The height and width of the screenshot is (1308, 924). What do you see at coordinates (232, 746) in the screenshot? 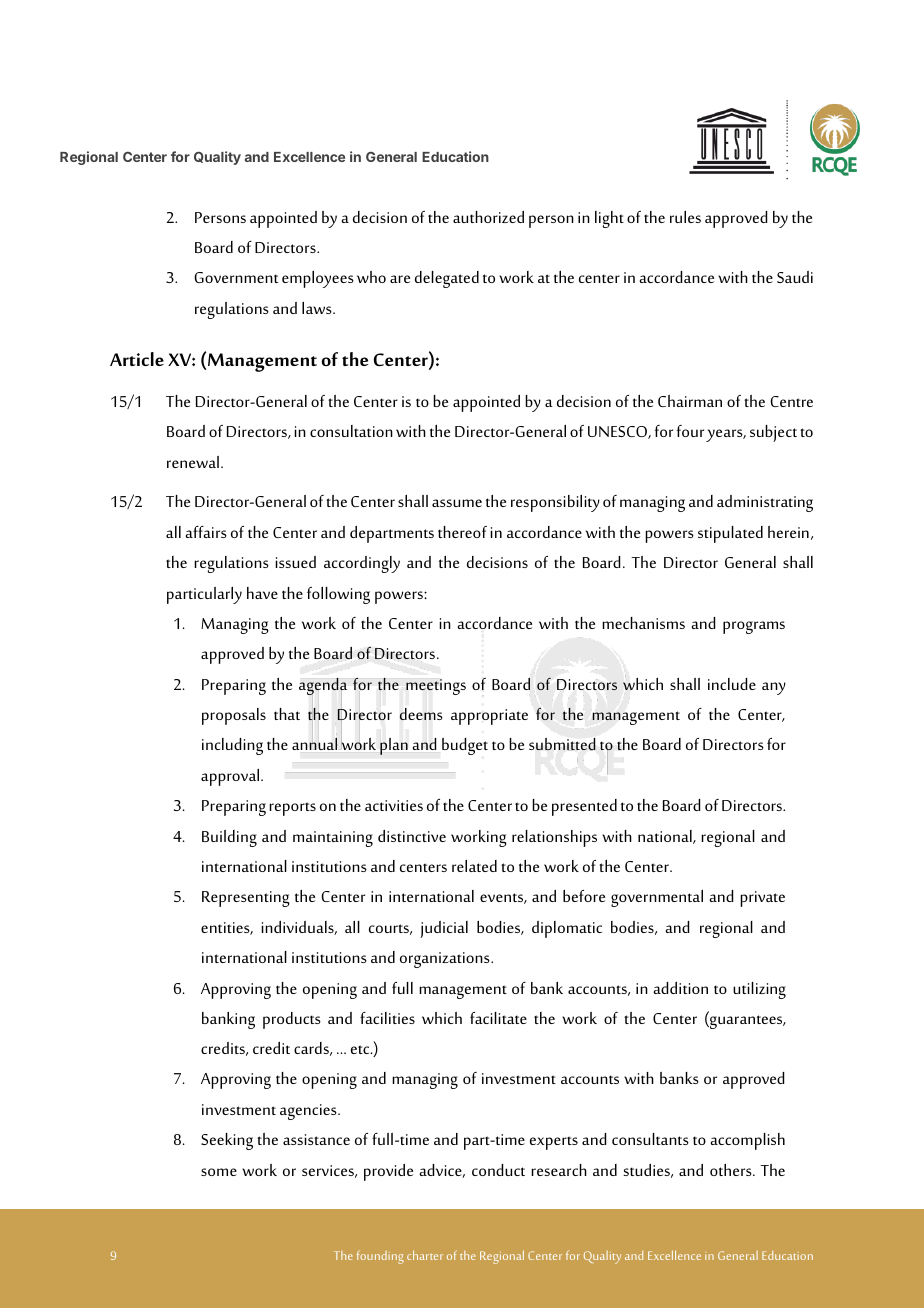
I see `including` at bounding box center [232, 746].
